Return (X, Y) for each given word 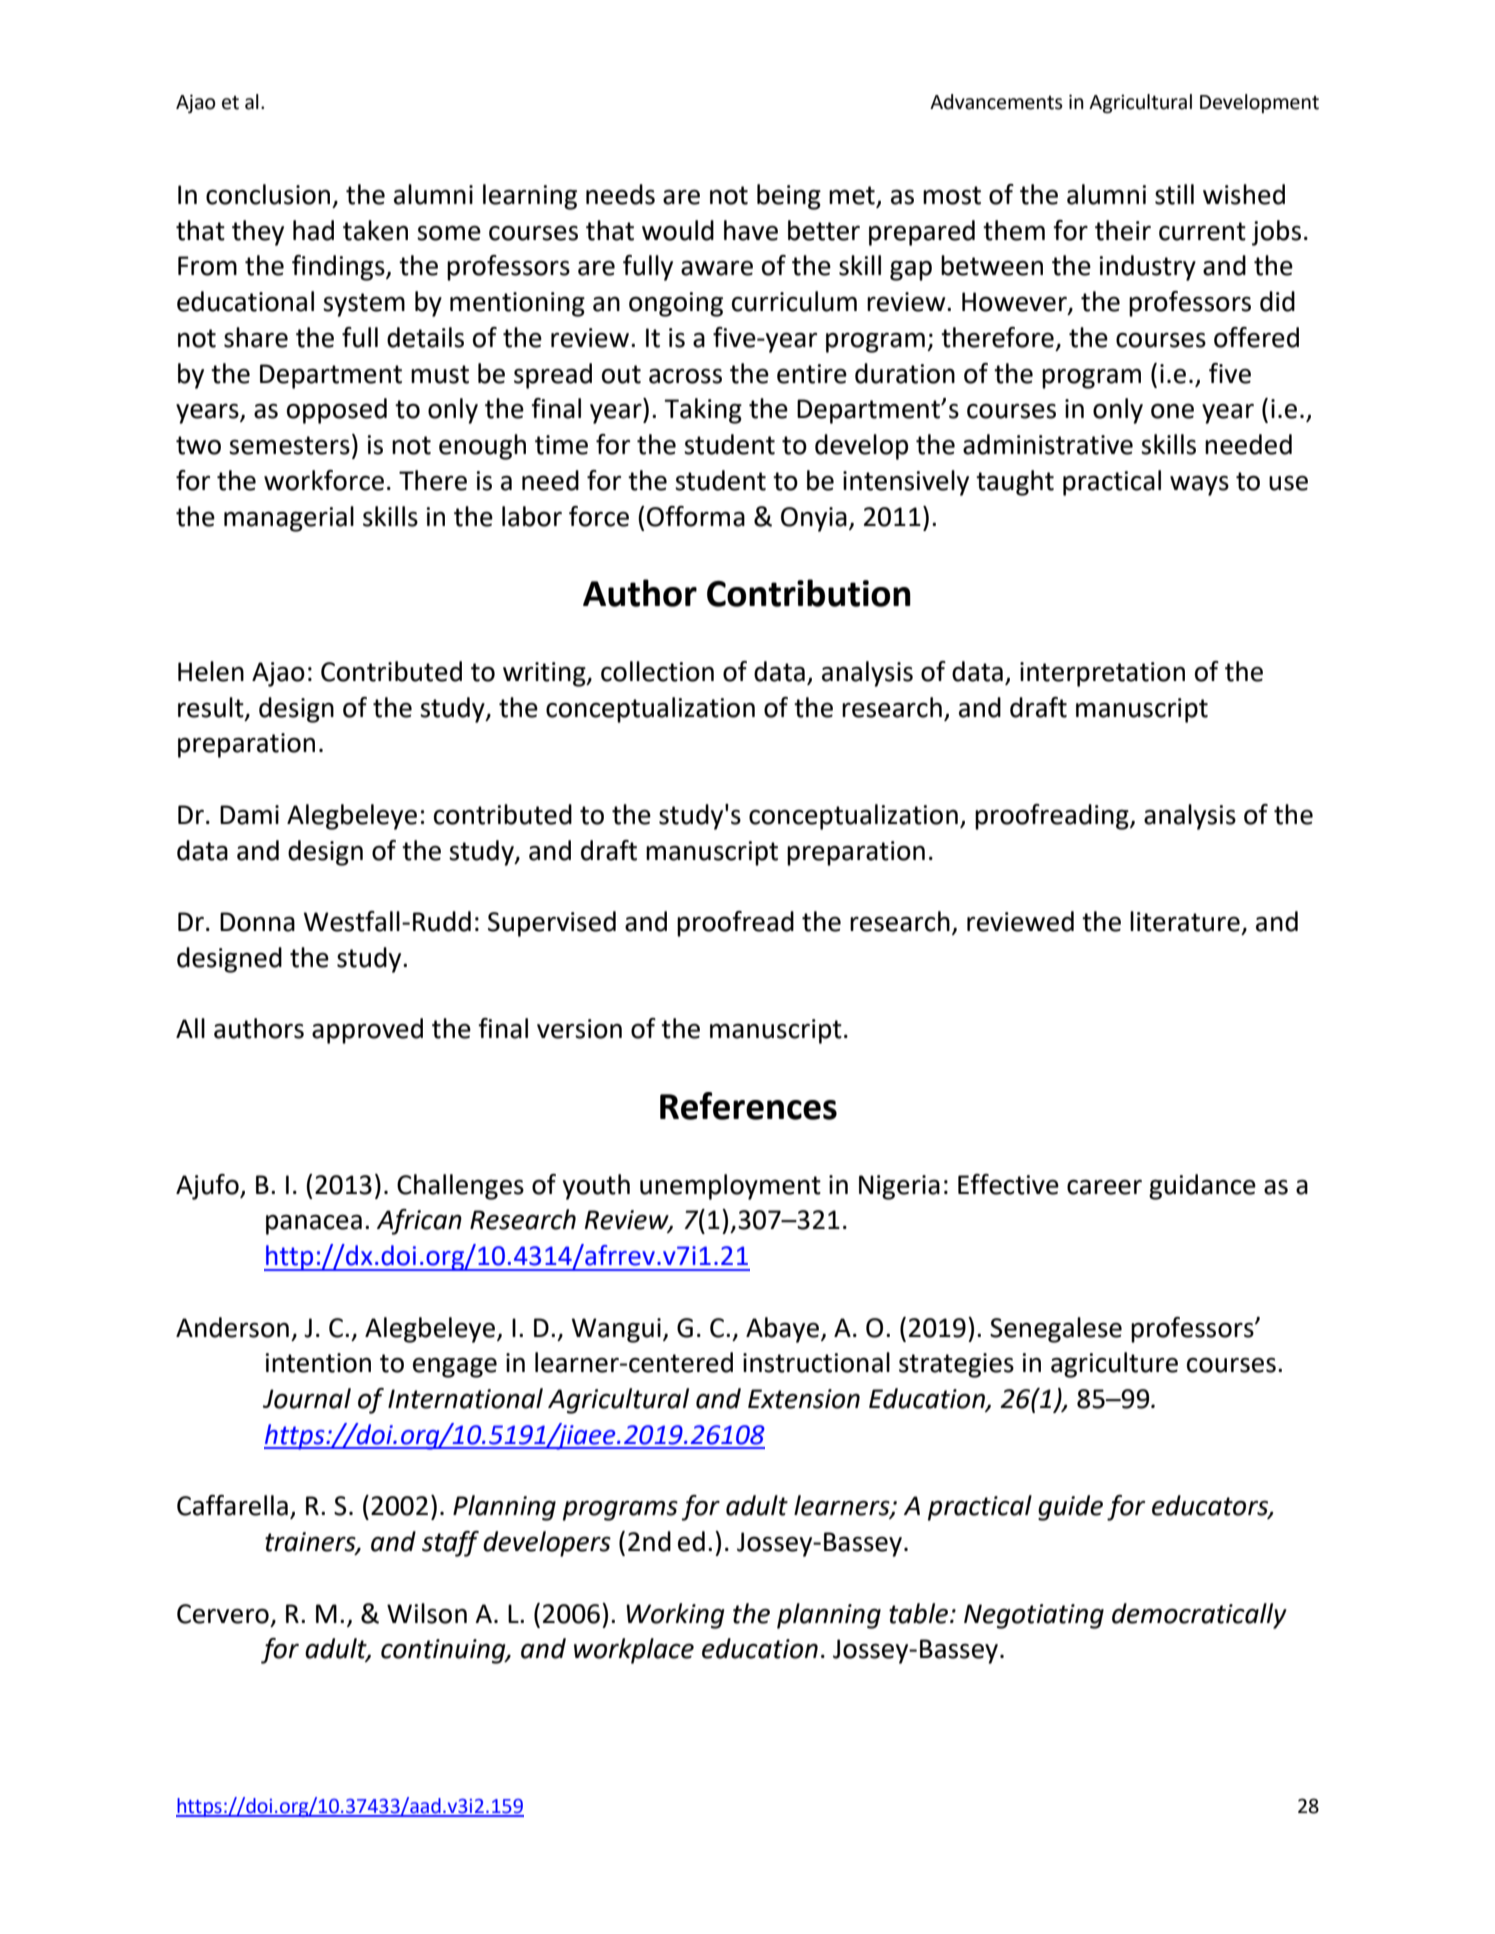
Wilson (427, 1613)
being (789, 197)
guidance (1202, 1187)
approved (367, 1031)
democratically (1199, 1616)
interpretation (1102, 674)
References (748, 1106)
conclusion (268, 194)
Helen (211, 671)
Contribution (809, 593)
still (1174, 194)
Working (675, 1616)
